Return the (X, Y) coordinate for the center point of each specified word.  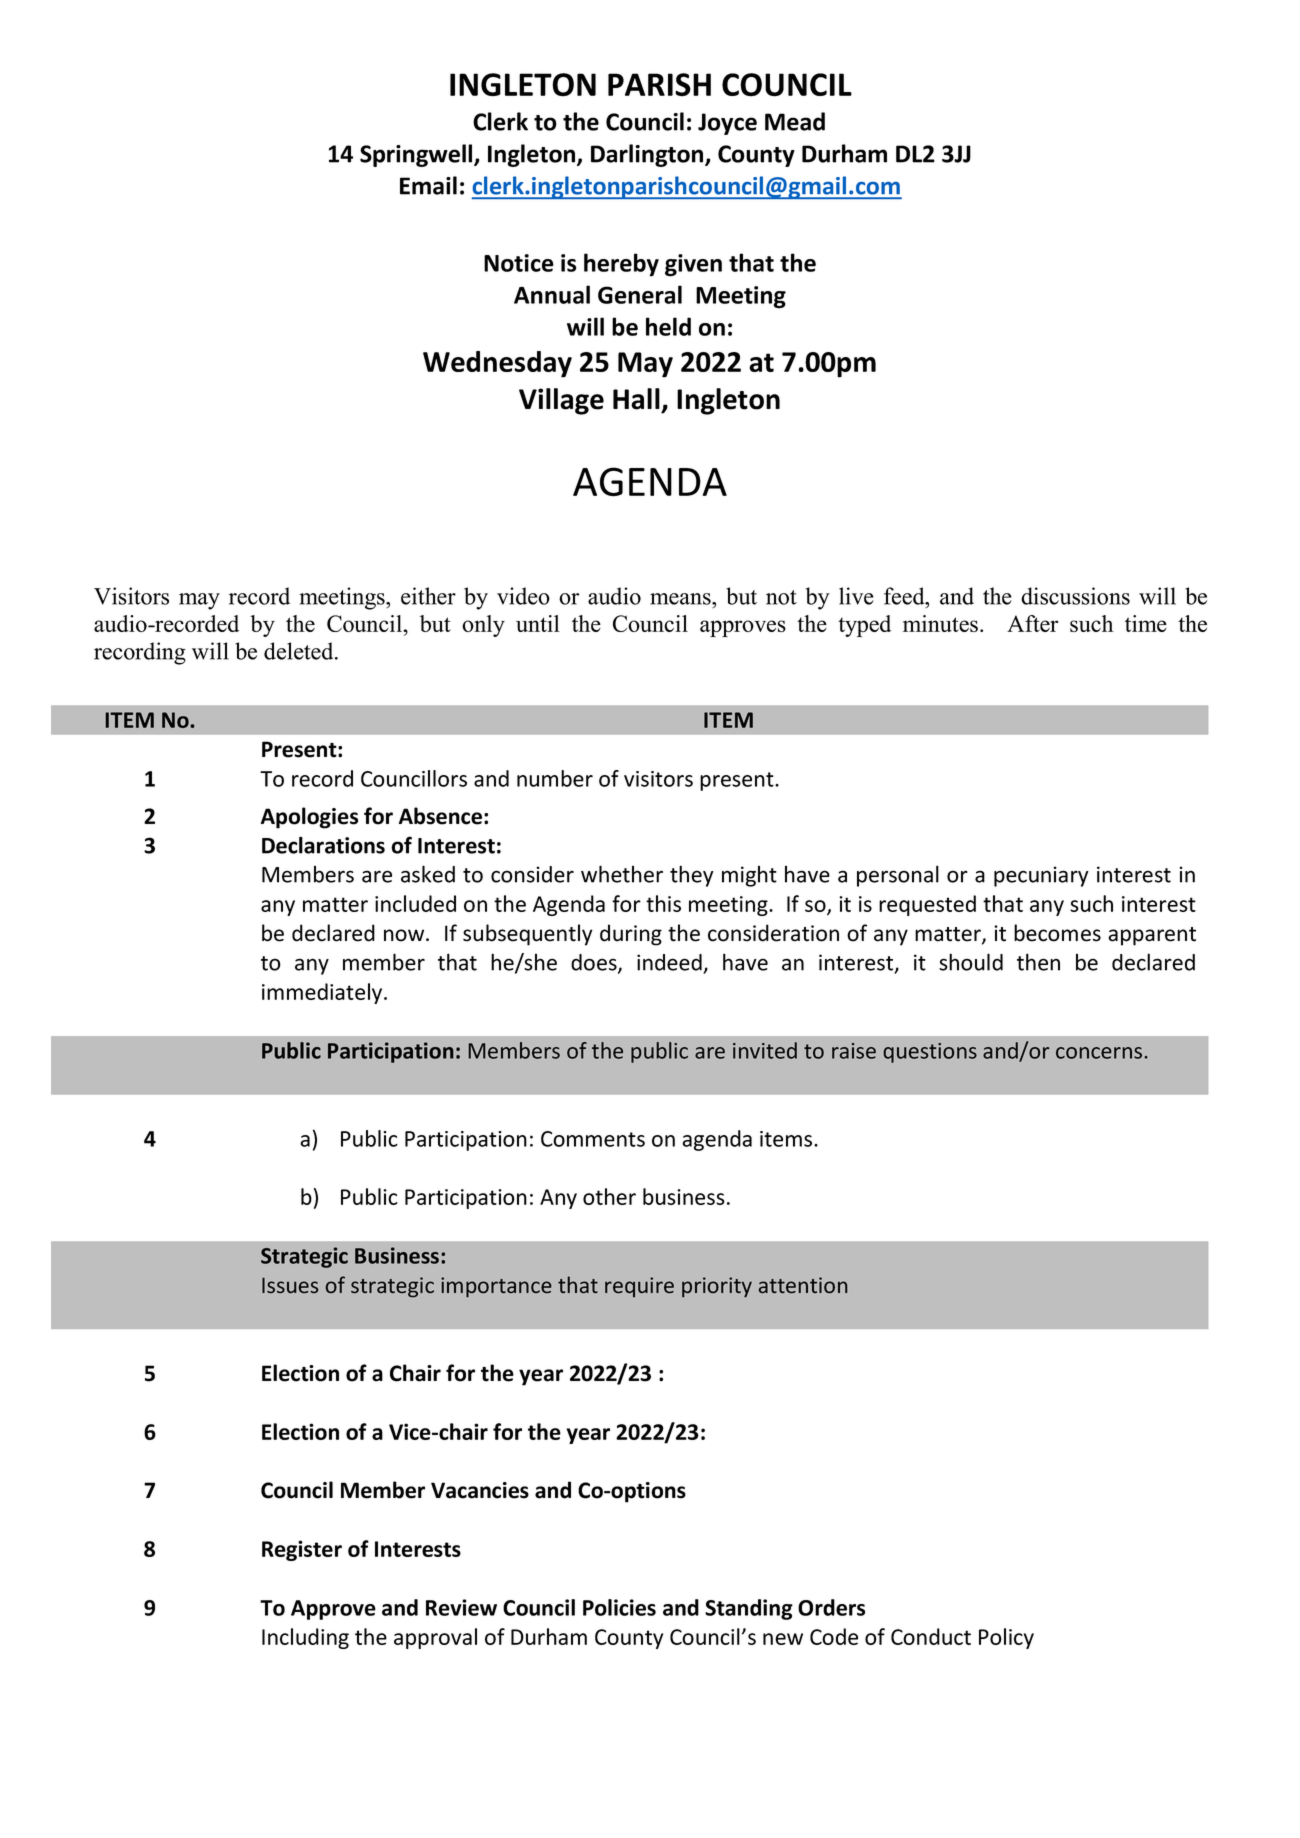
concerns (1100, 1053)
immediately (323, 993)
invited (765, 1050)
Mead (795, 121)
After (1032, 623)
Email (428, 185)
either (428, 596)
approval (435, 1638)
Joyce (727, 124)
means (681, 599)
